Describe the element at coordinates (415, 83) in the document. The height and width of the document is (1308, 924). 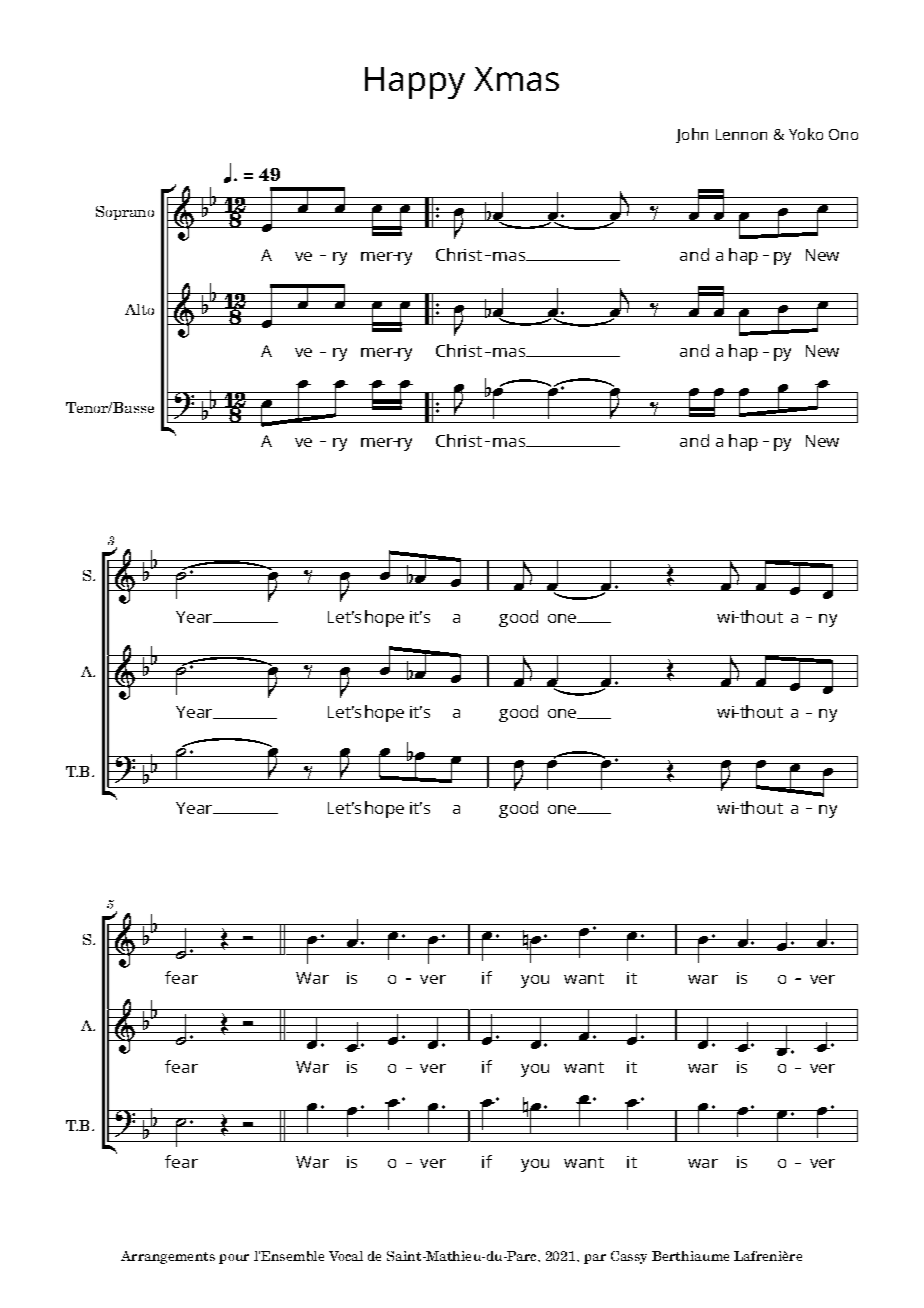
I see `Happy` at that location.
